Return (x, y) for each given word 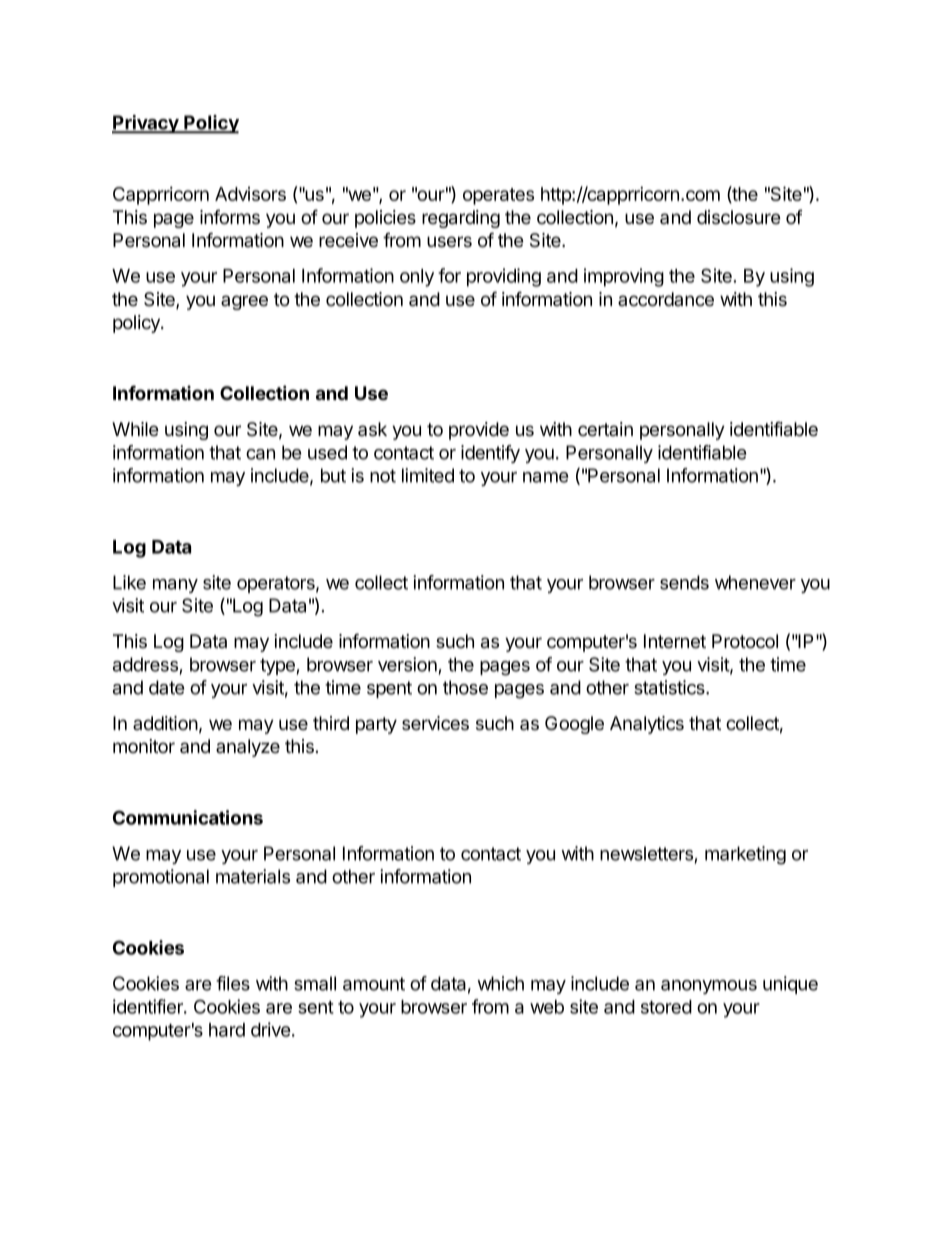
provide (479, 431)
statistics (670, 687)
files (233, 983)
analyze (248, 748)
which (500, 983)
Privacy (146, 124)
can (260, 454)
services (435, 723)
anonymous (709, 987)
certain (605, 429)
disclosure (739, 217)
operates (498, 196)
